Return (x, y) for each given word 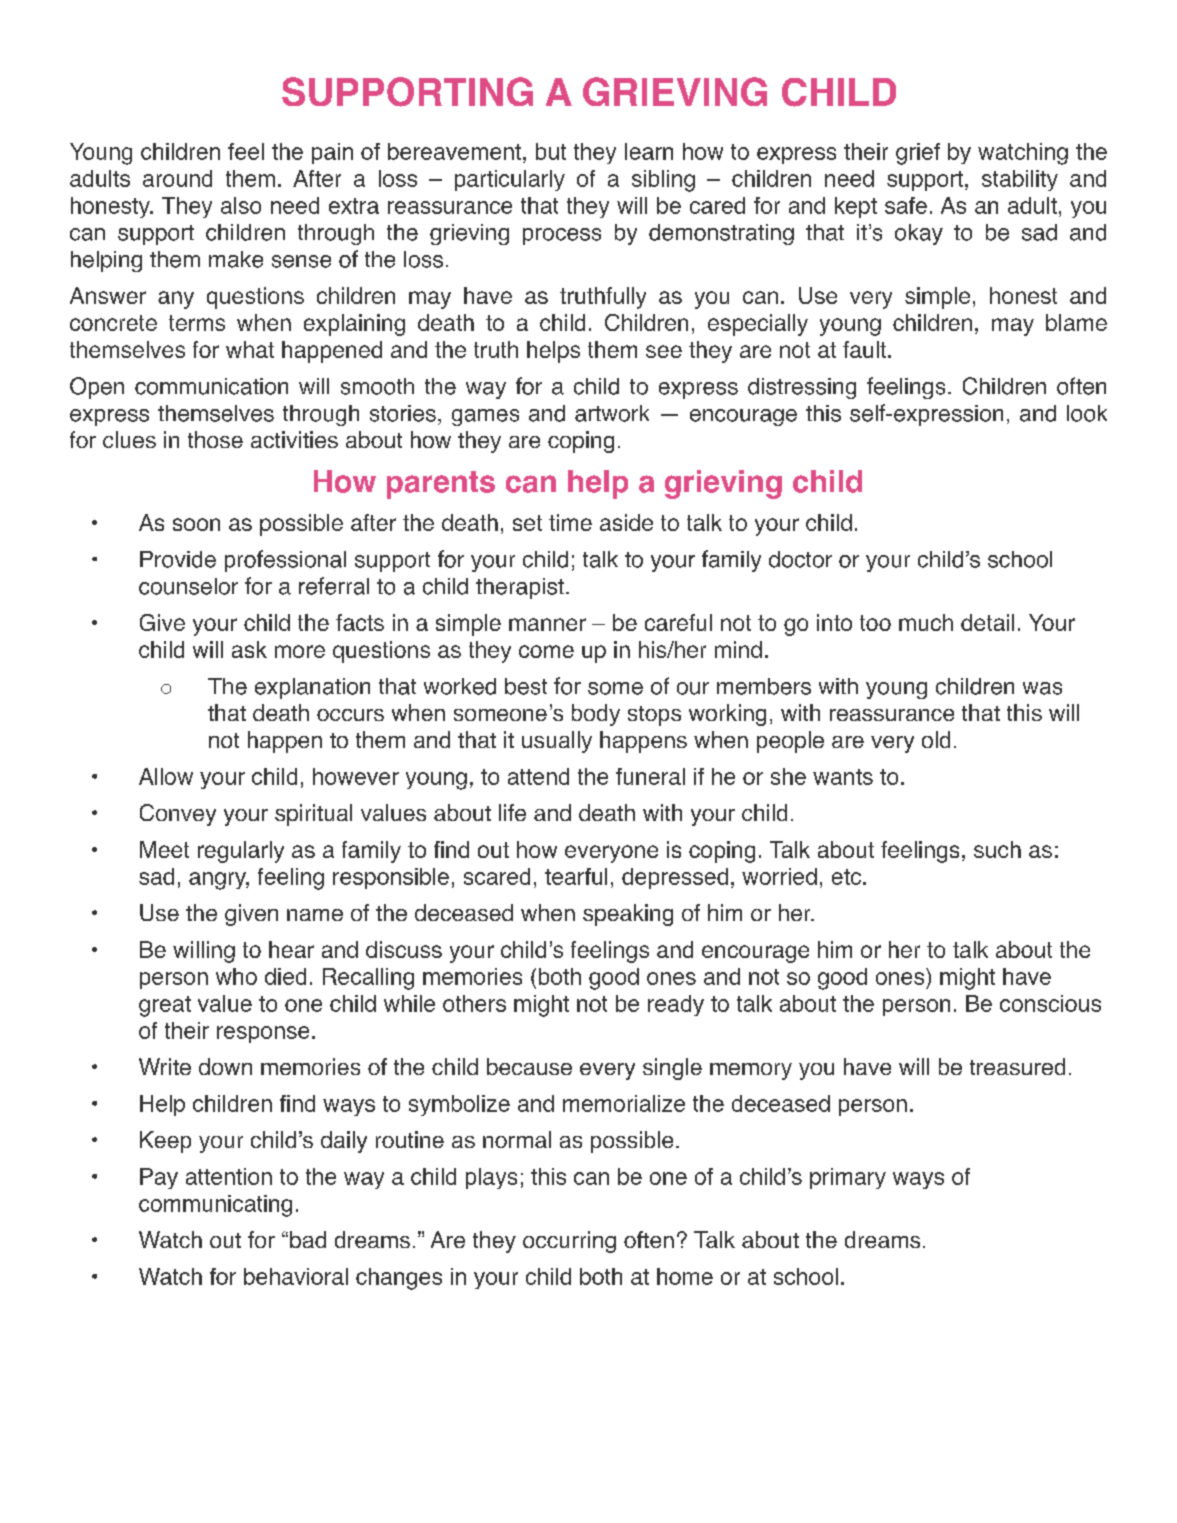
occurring (569, 1242)
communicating (215, 1206)
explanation (312, 688)
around (177, 178)
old (936, 739)
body (596, 715)
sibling (663, 181)
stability (1020, 180)
